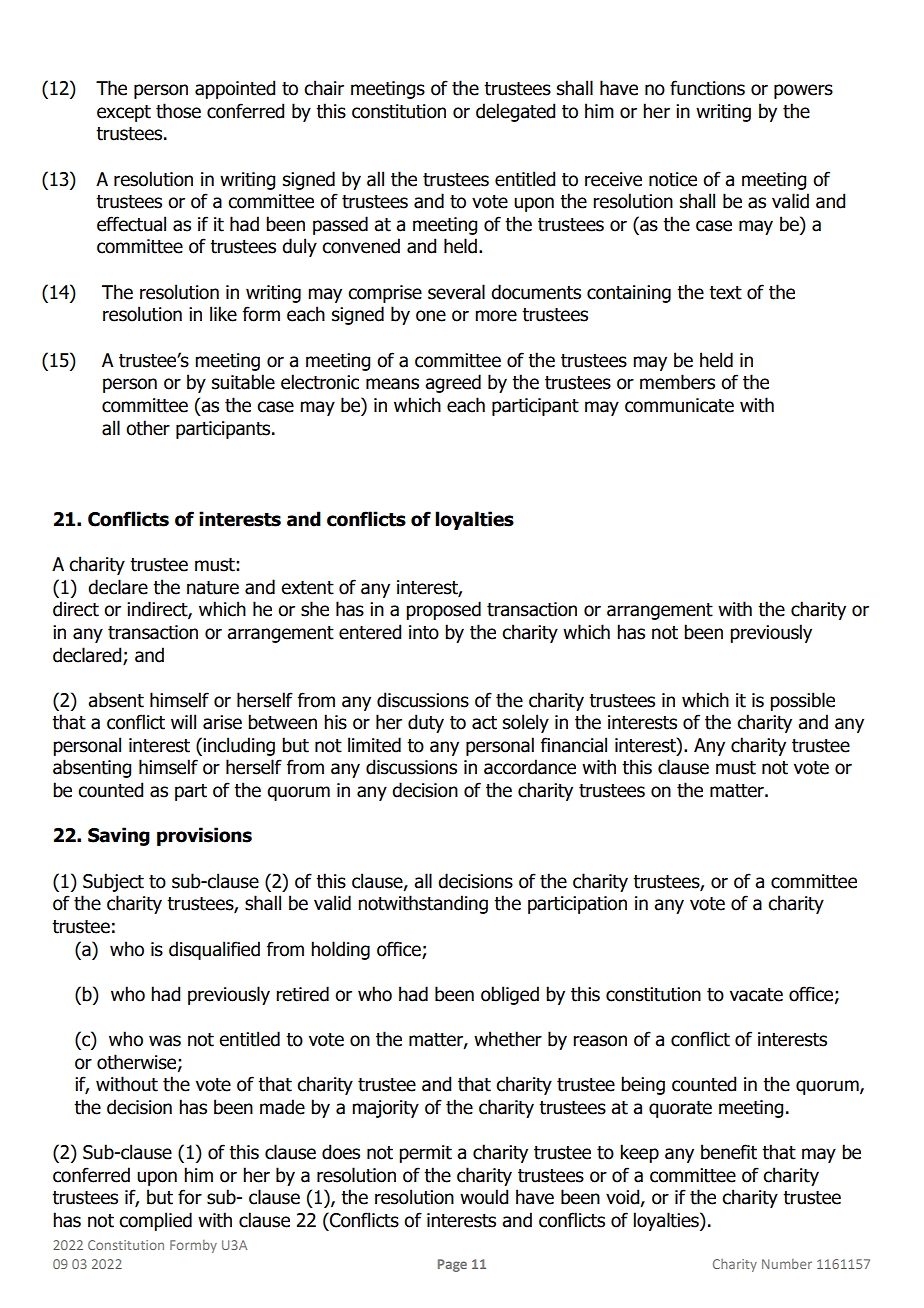 This screenshot has width=924, height=1308. Describe the element at coordinates (213, 588) in the screenshot. I see `nature` at that location.
